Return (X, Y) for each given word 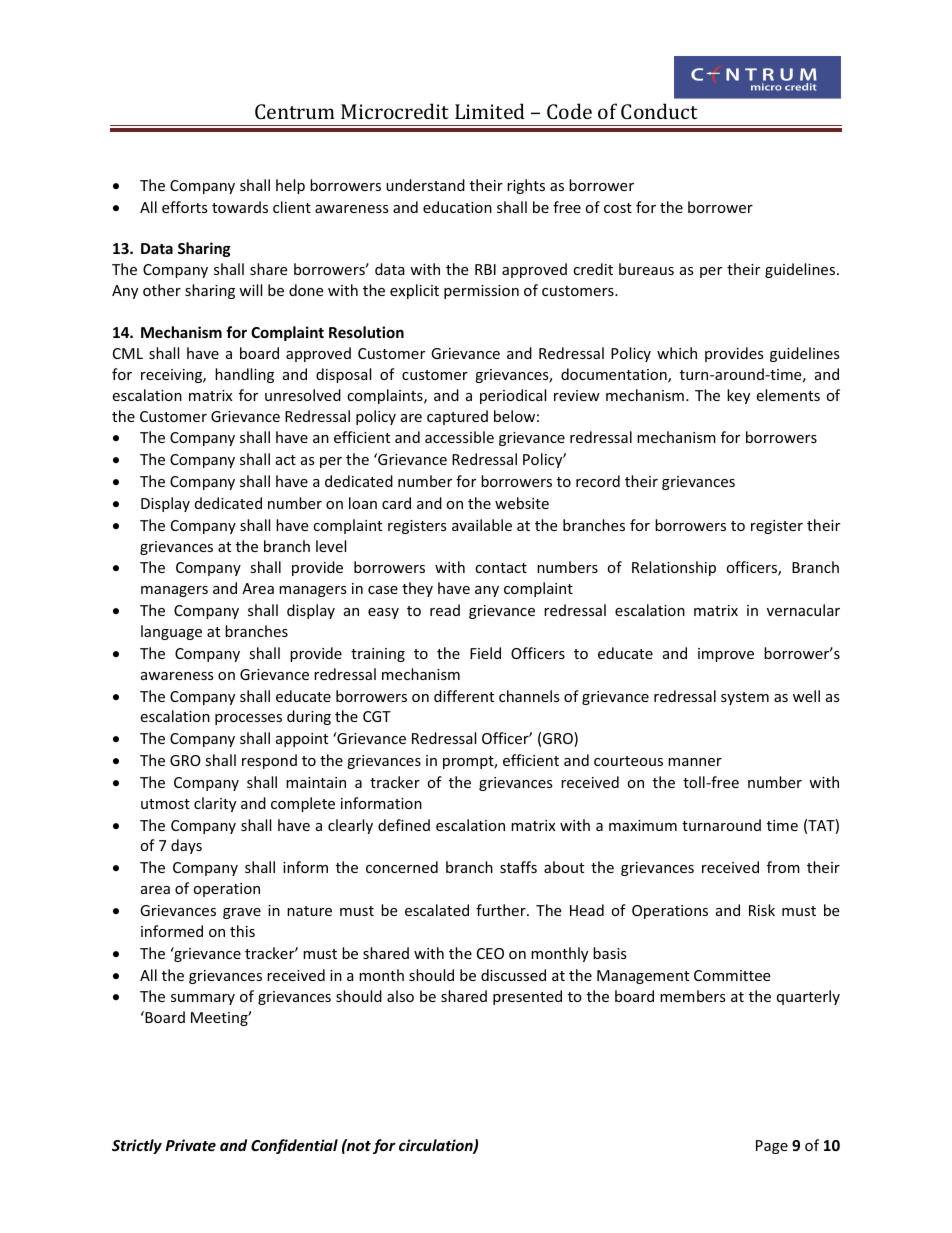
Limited (490, 111)
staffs (518, 867)
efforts (185, 207)
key (738, 396)
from (783, 867)
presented (527, 997)
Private (190, 1145)
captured (457, 417)
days (186, 846)
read (445, 610)
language (171, 632)
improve (726, 655)
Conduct (659, 111)
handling (244, 375)
